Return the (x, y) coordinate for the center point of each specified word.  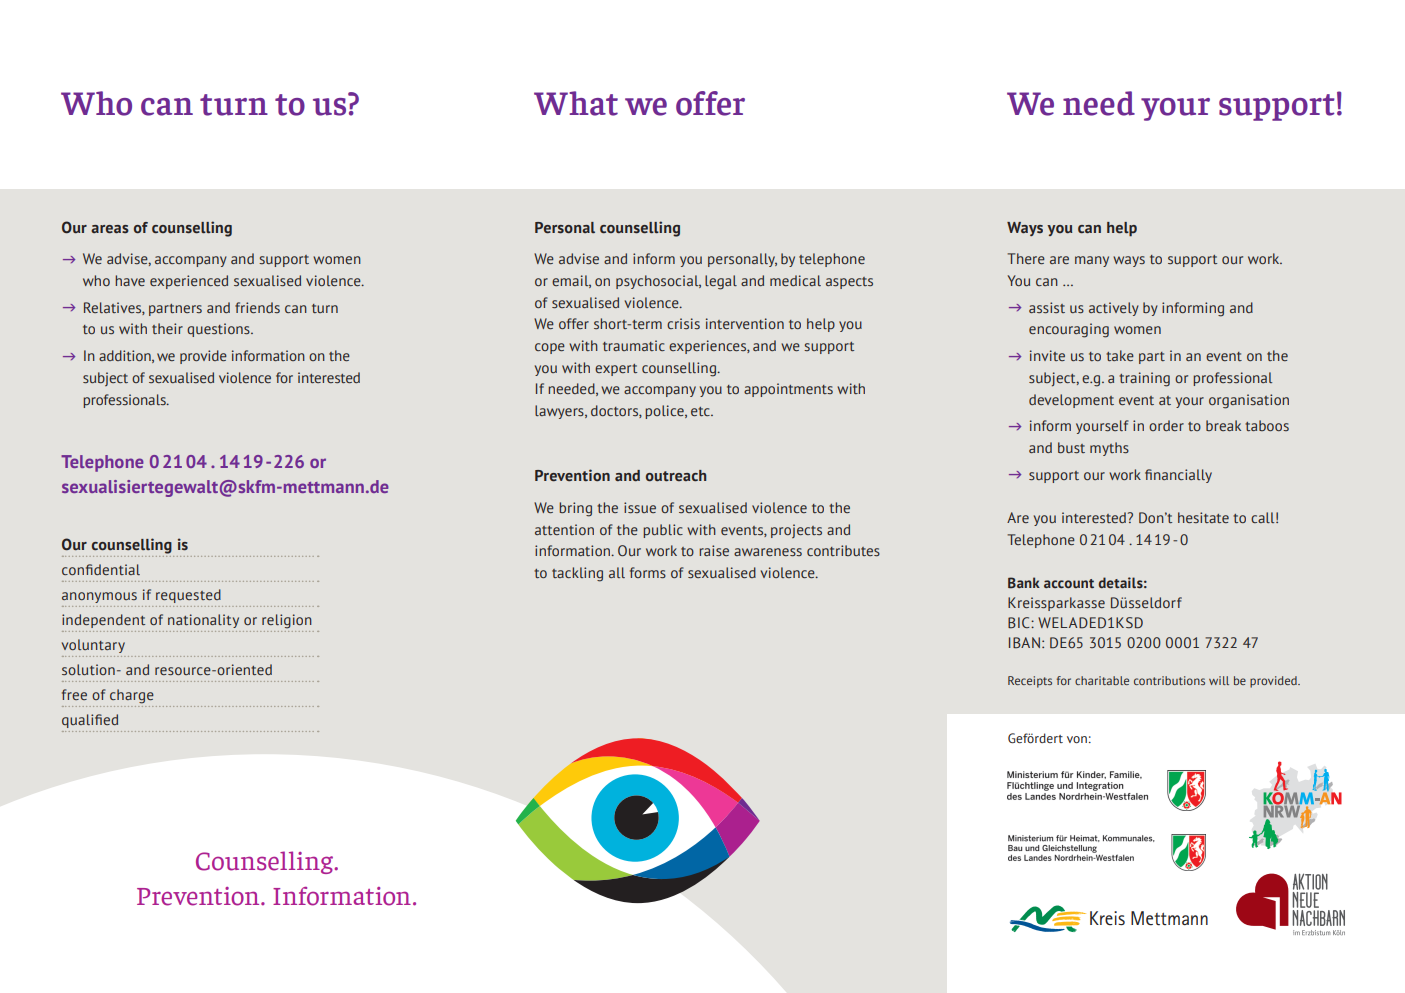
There (1026, 258)
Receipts (1030, 682)
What (576, 103)
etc (701, 411)
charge (132, 696)
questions (219, 330)
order (1166, 425)
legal (721, 282)
